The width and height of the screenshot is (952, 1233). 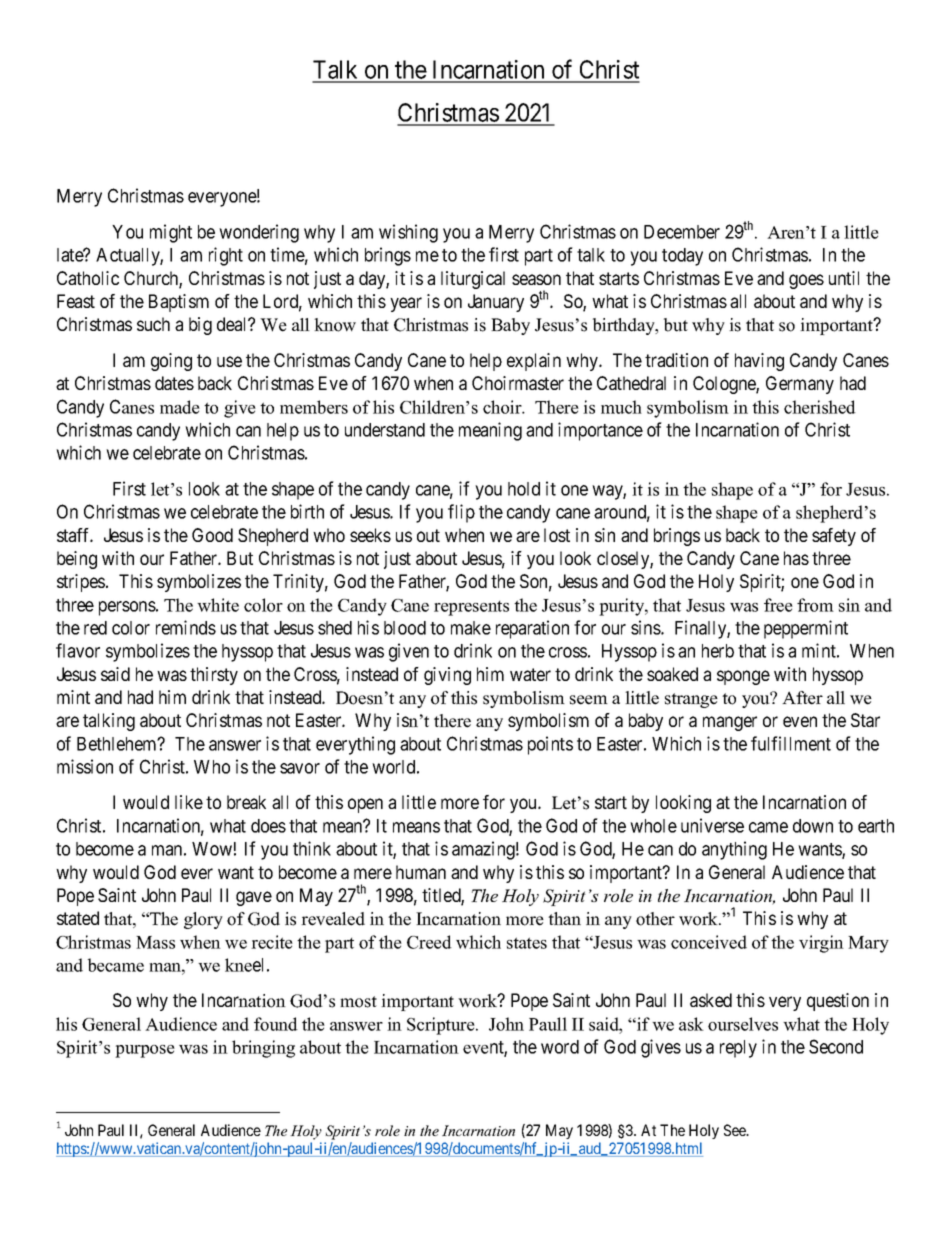 I want to click on purpose, so click(x=145, y=1051).
